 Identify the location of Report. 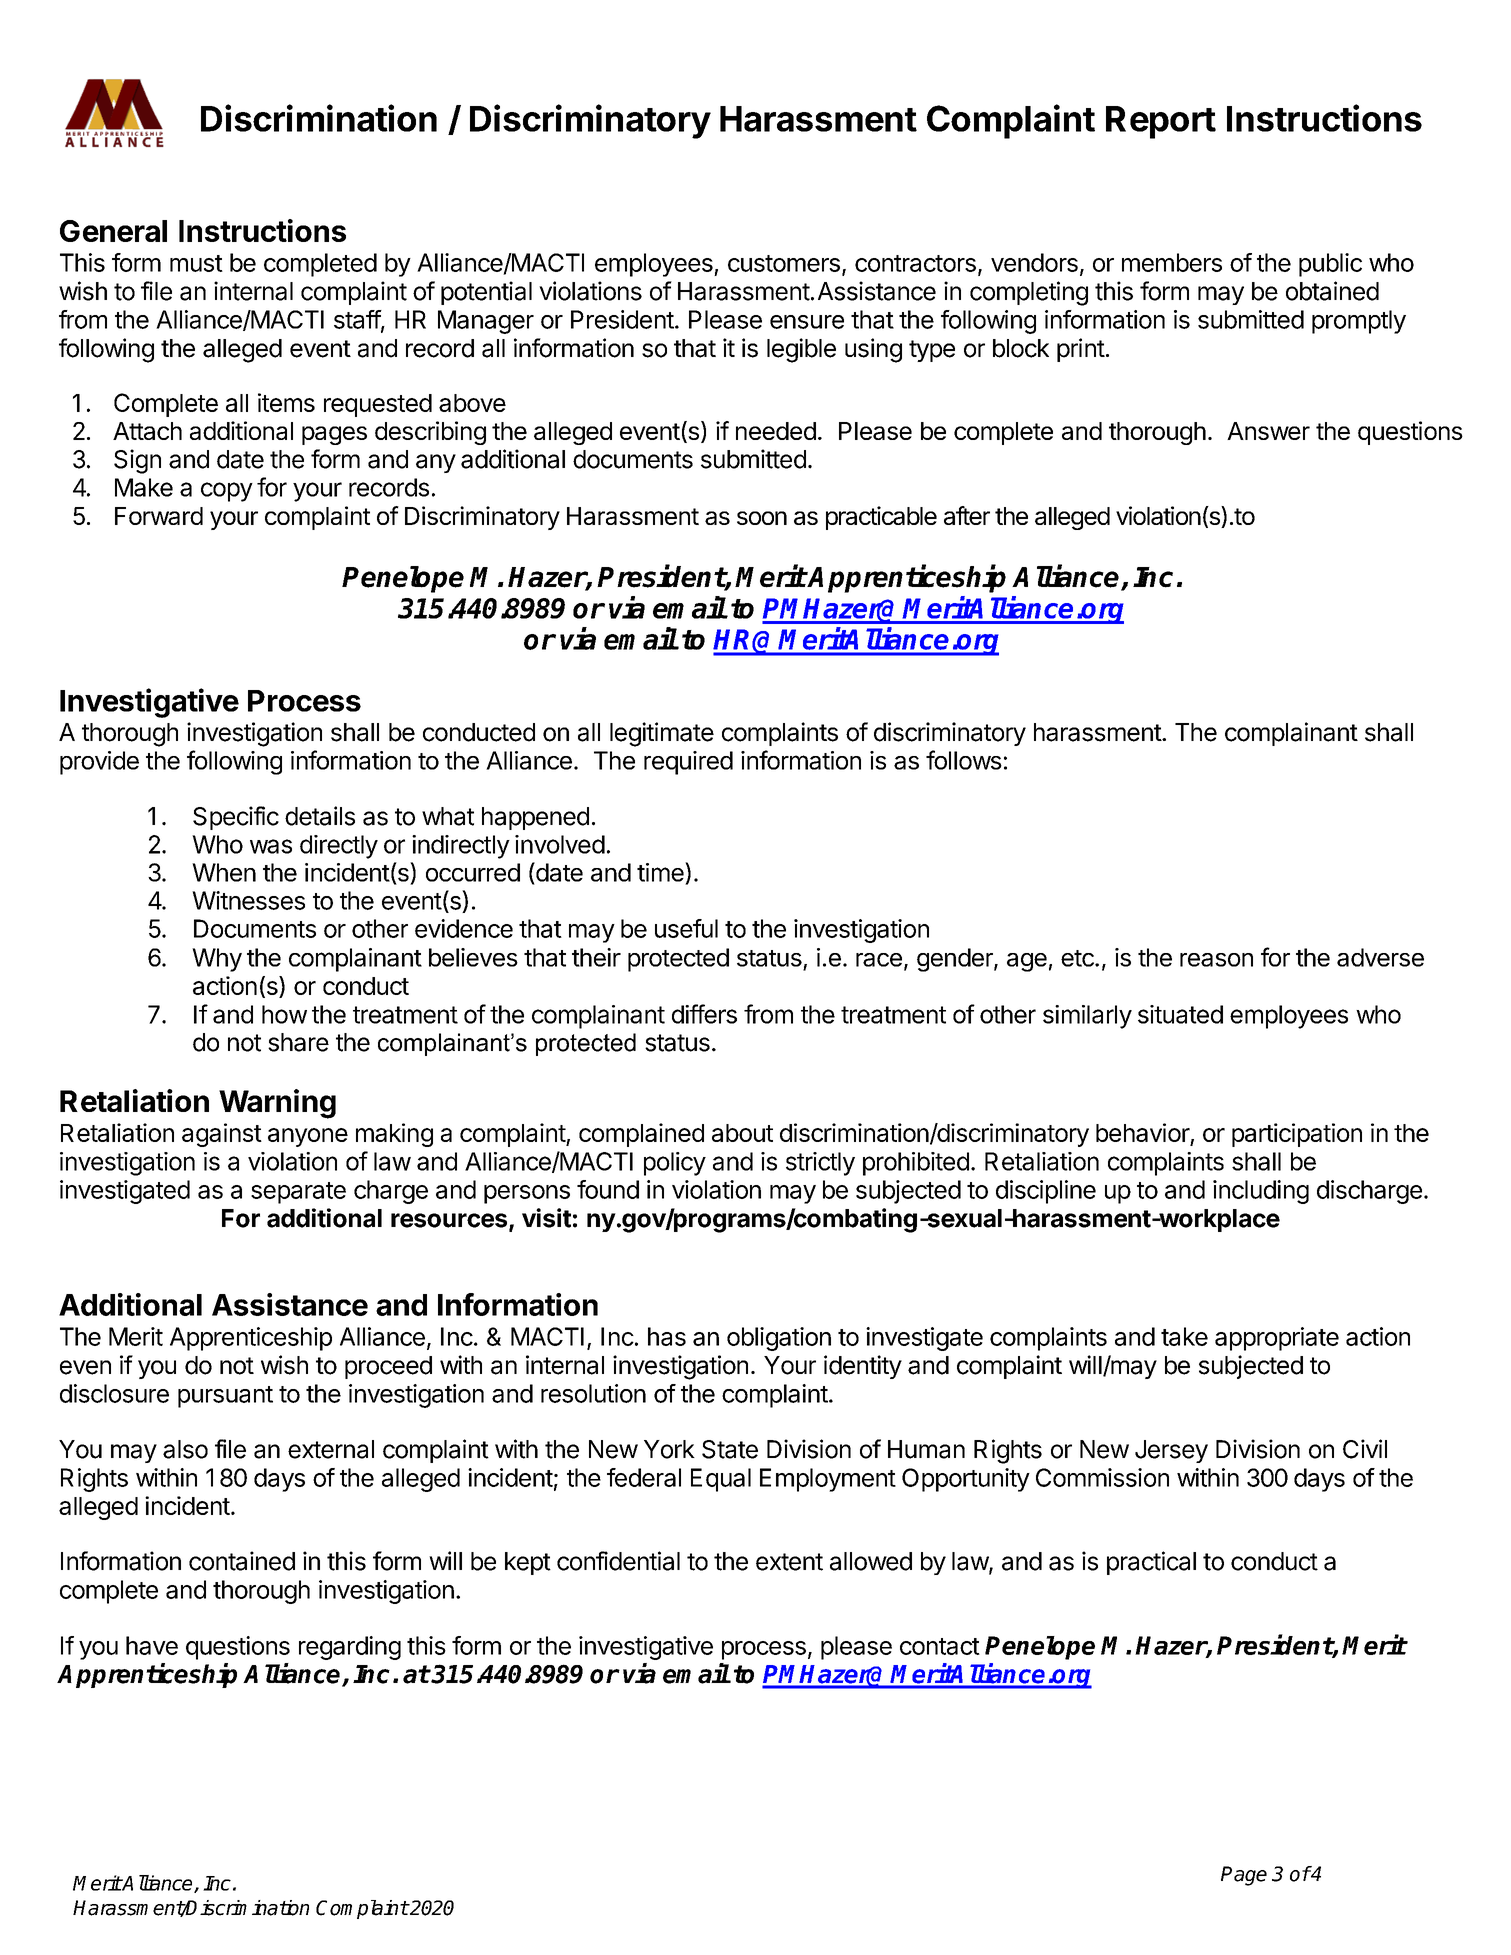
(1161, 122).
